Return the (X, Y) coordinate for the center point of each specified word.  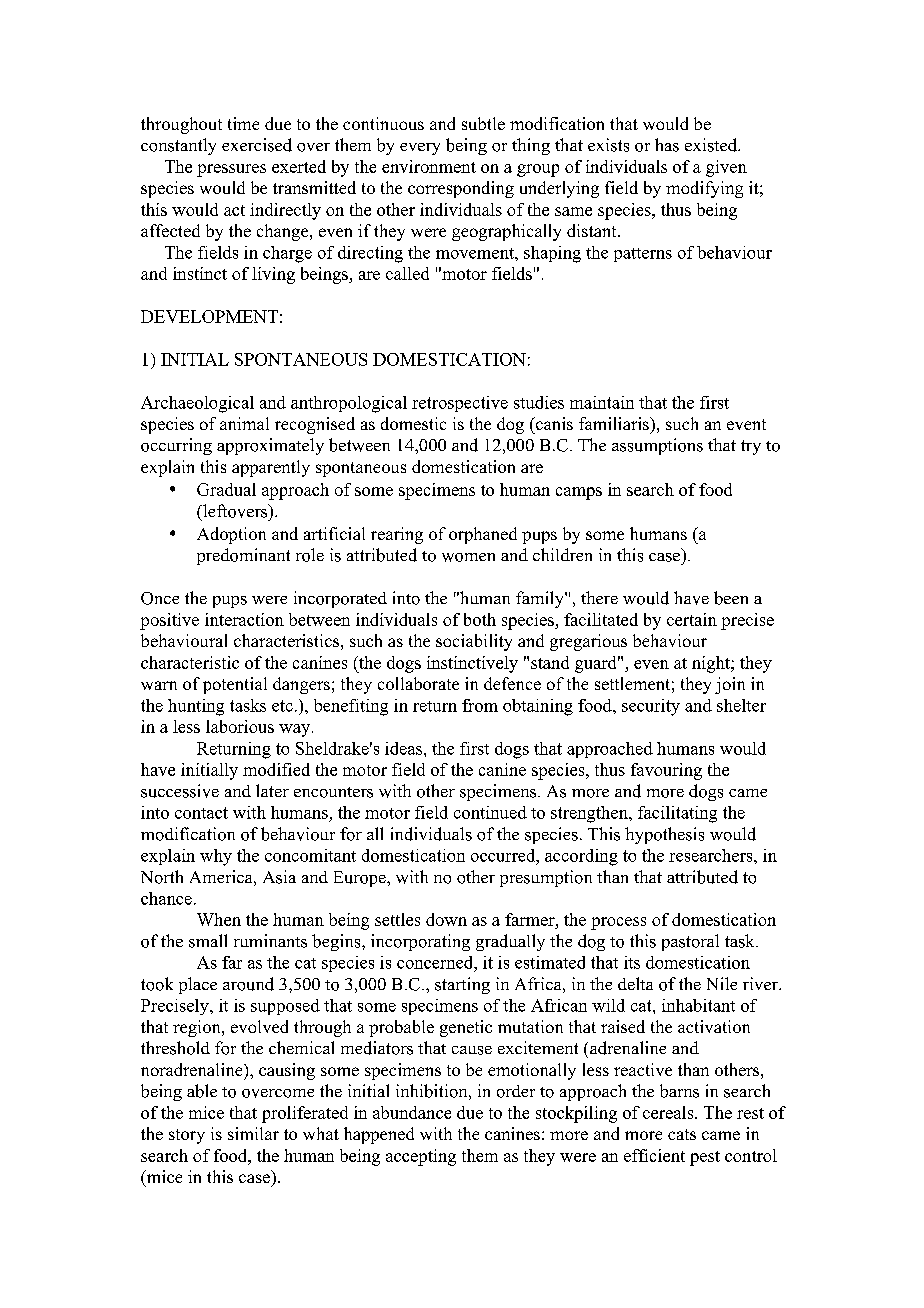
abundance (412, 1112)
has (667, 145)
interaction (244, 619)
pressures (231, 170)
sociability (474, 642)
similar (253, 1133)
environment (429, 166)
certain (692, 619)
